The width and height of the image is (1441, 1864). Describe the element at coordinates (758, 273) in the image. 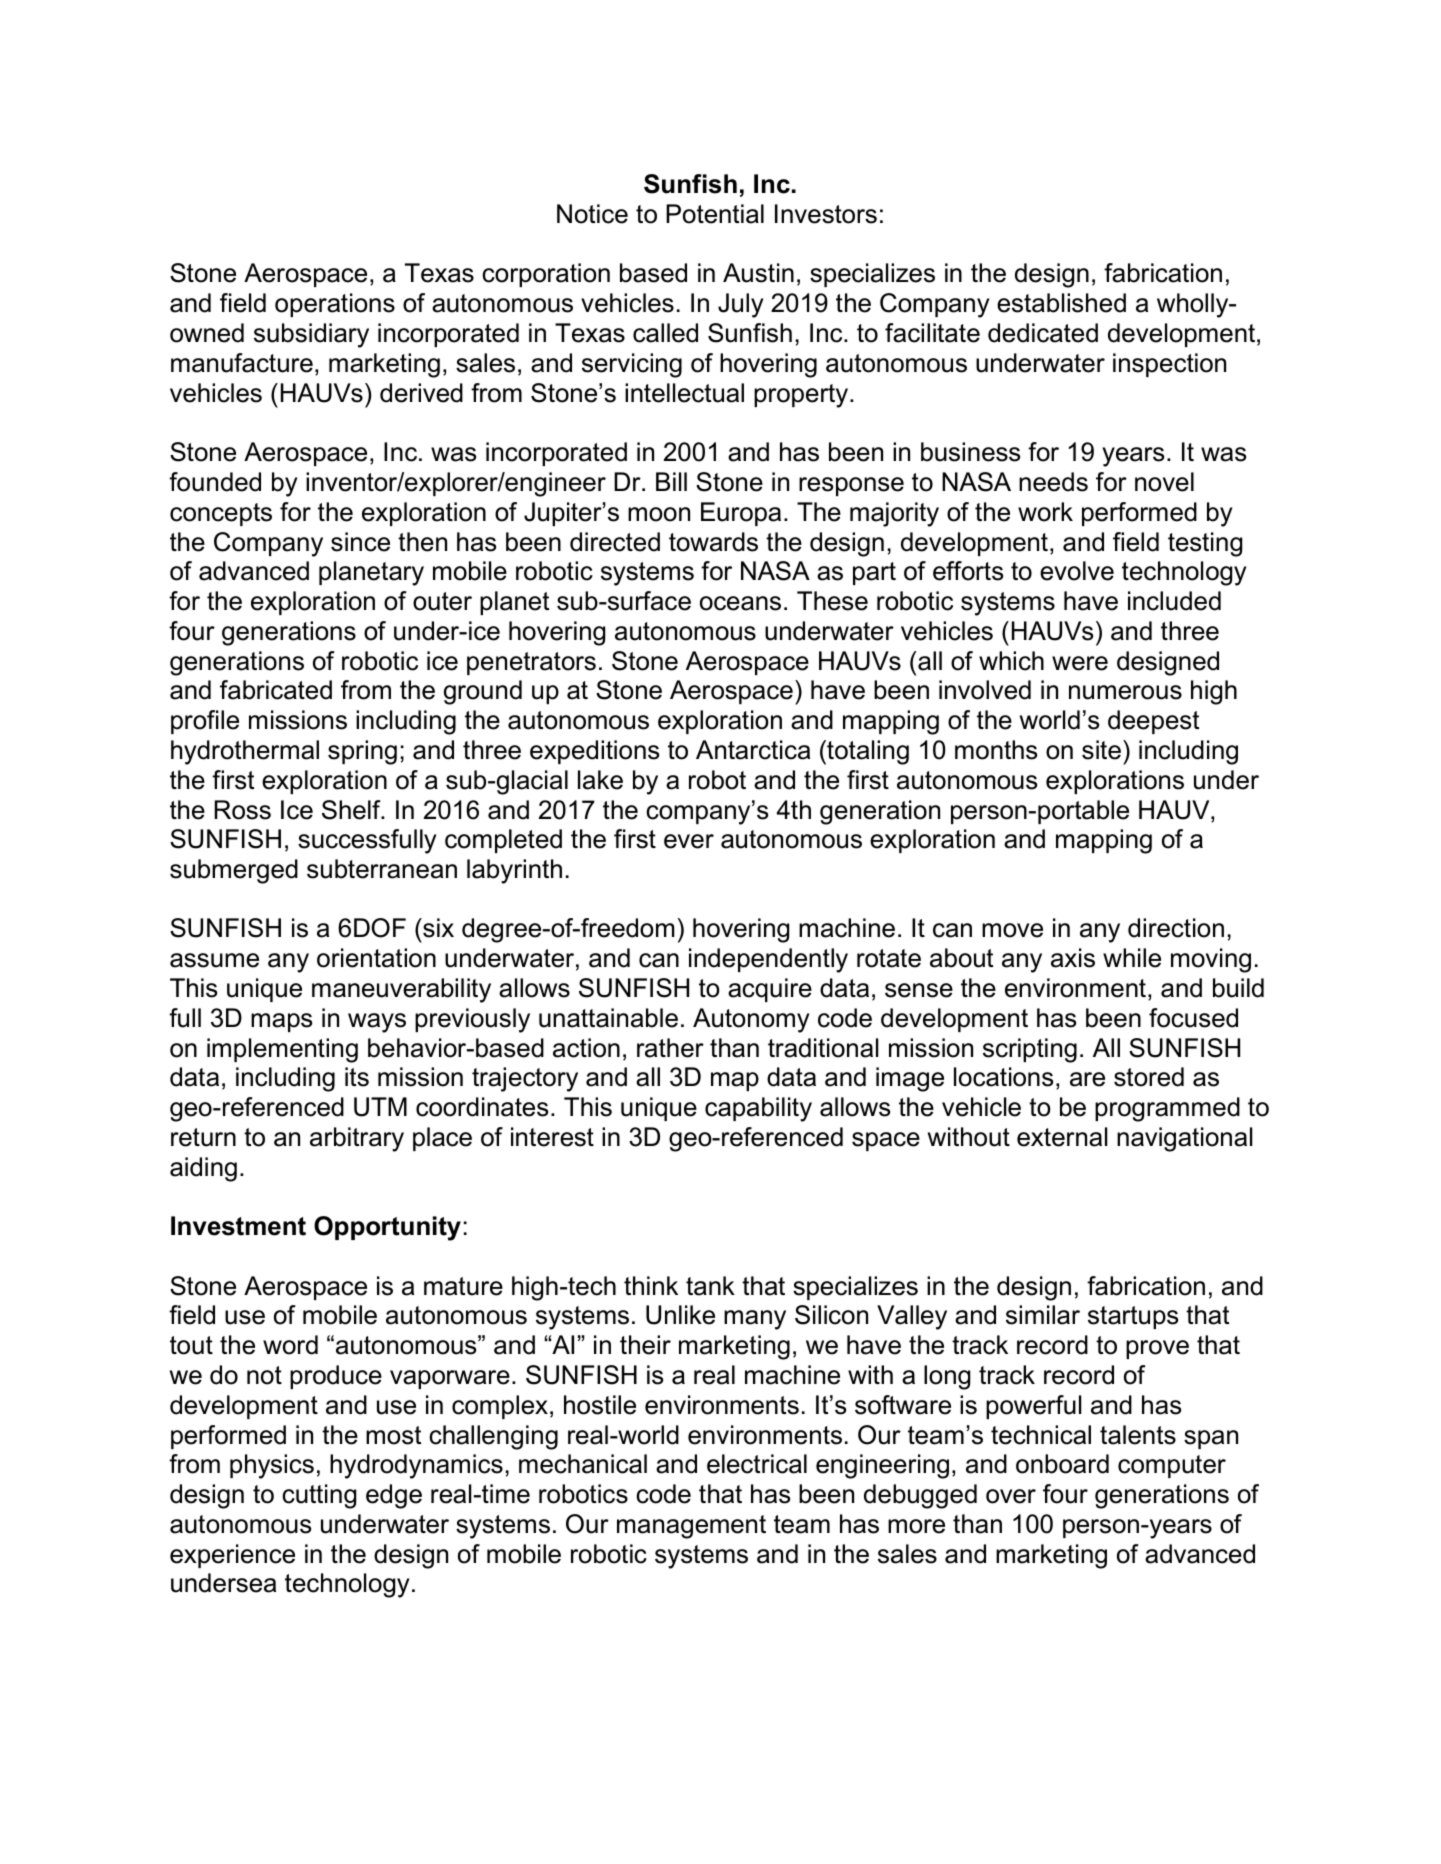

I see `Austin` at that location.
